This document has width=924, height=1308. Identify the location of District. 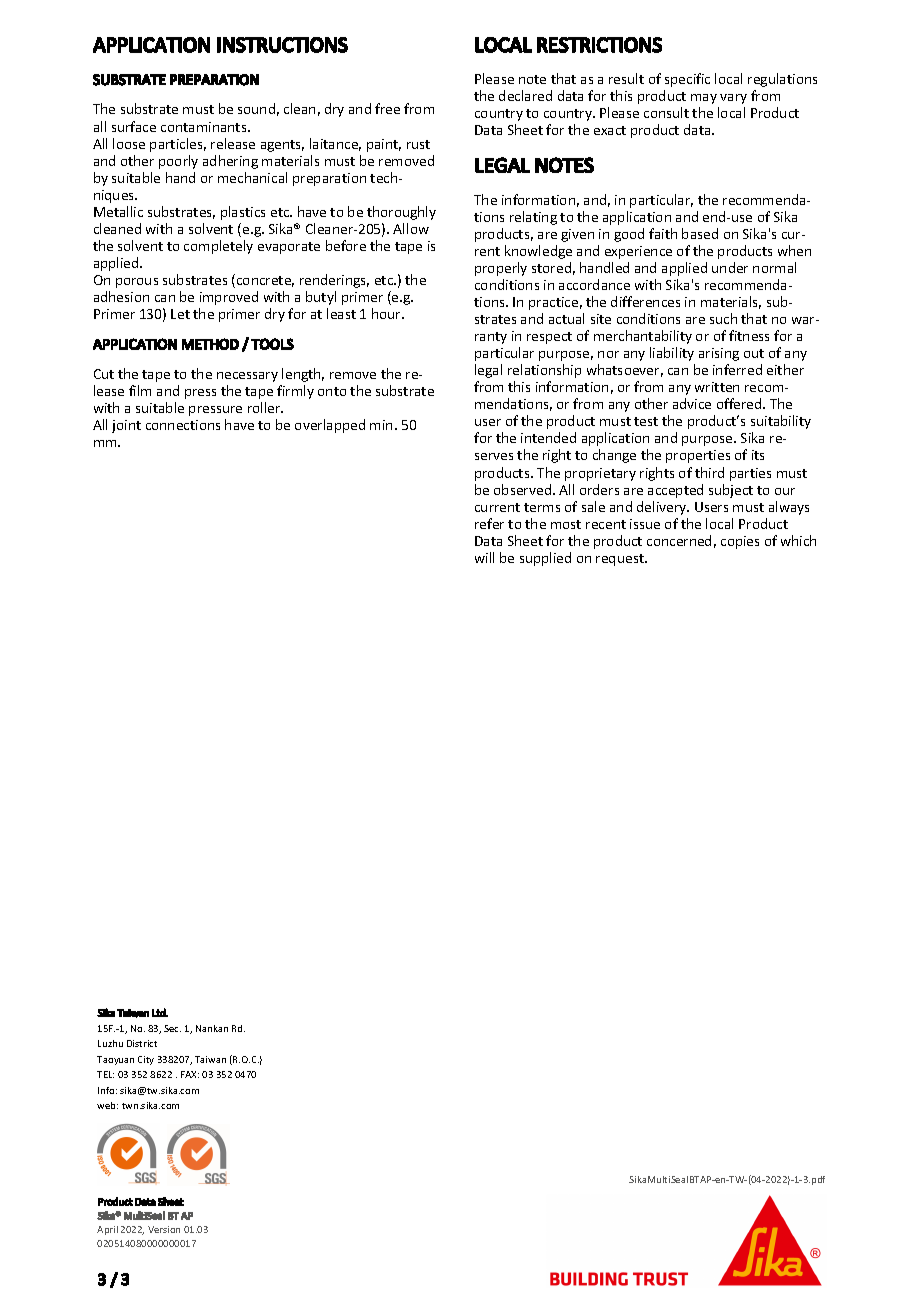
(142, 1043).
